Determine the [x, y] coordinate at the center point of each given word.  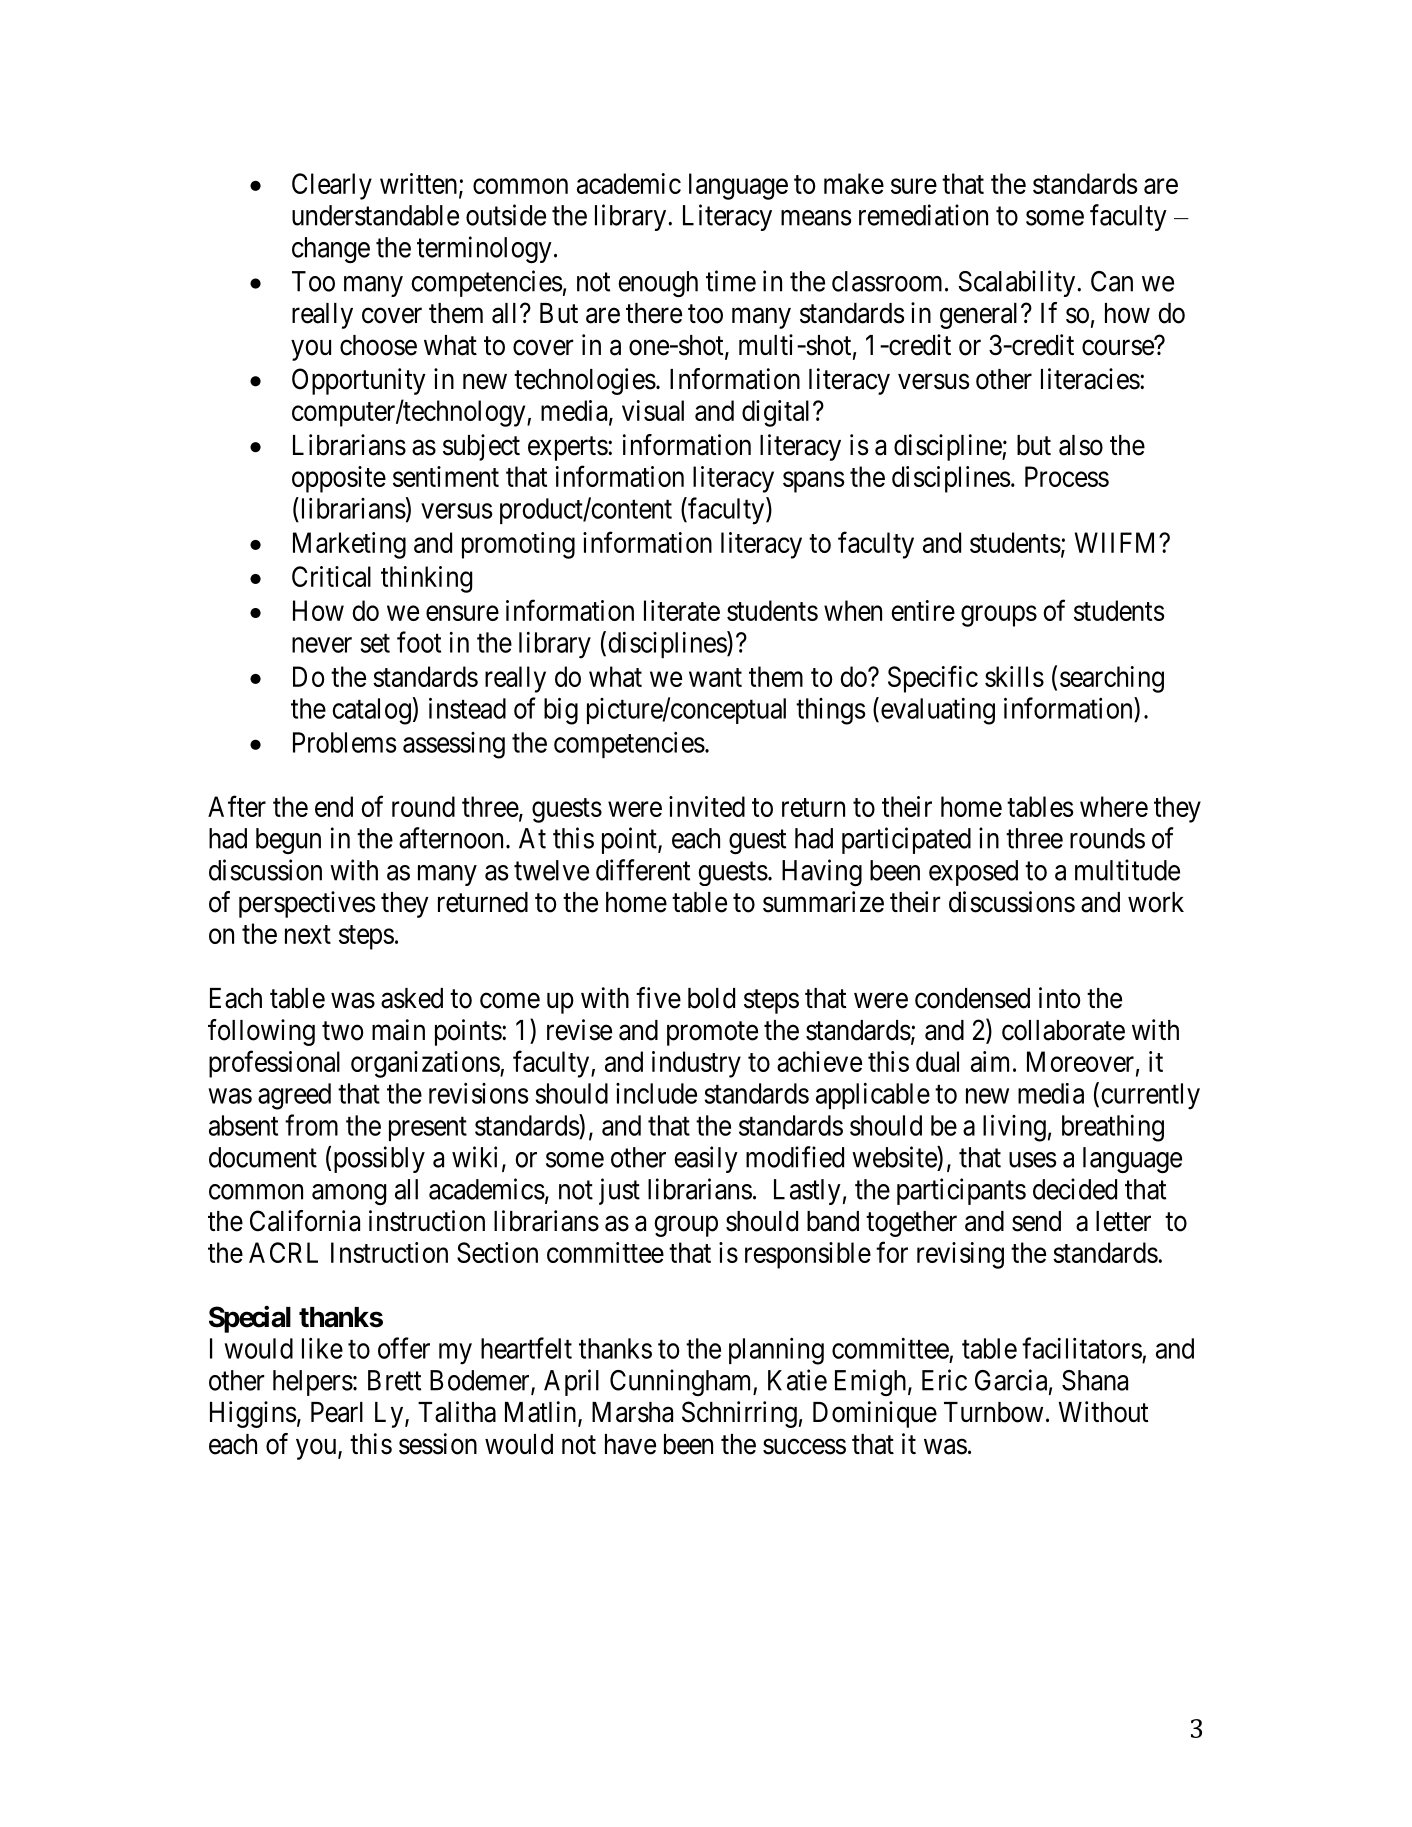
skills [1014, 676]
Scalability [1018, 283]
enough [658, 284]
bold [711, 998]
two [343, 1031]
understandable [375, 215]
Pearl [337, 1412]
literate [682, 610]
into [1060, 998]
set [375, 643]
